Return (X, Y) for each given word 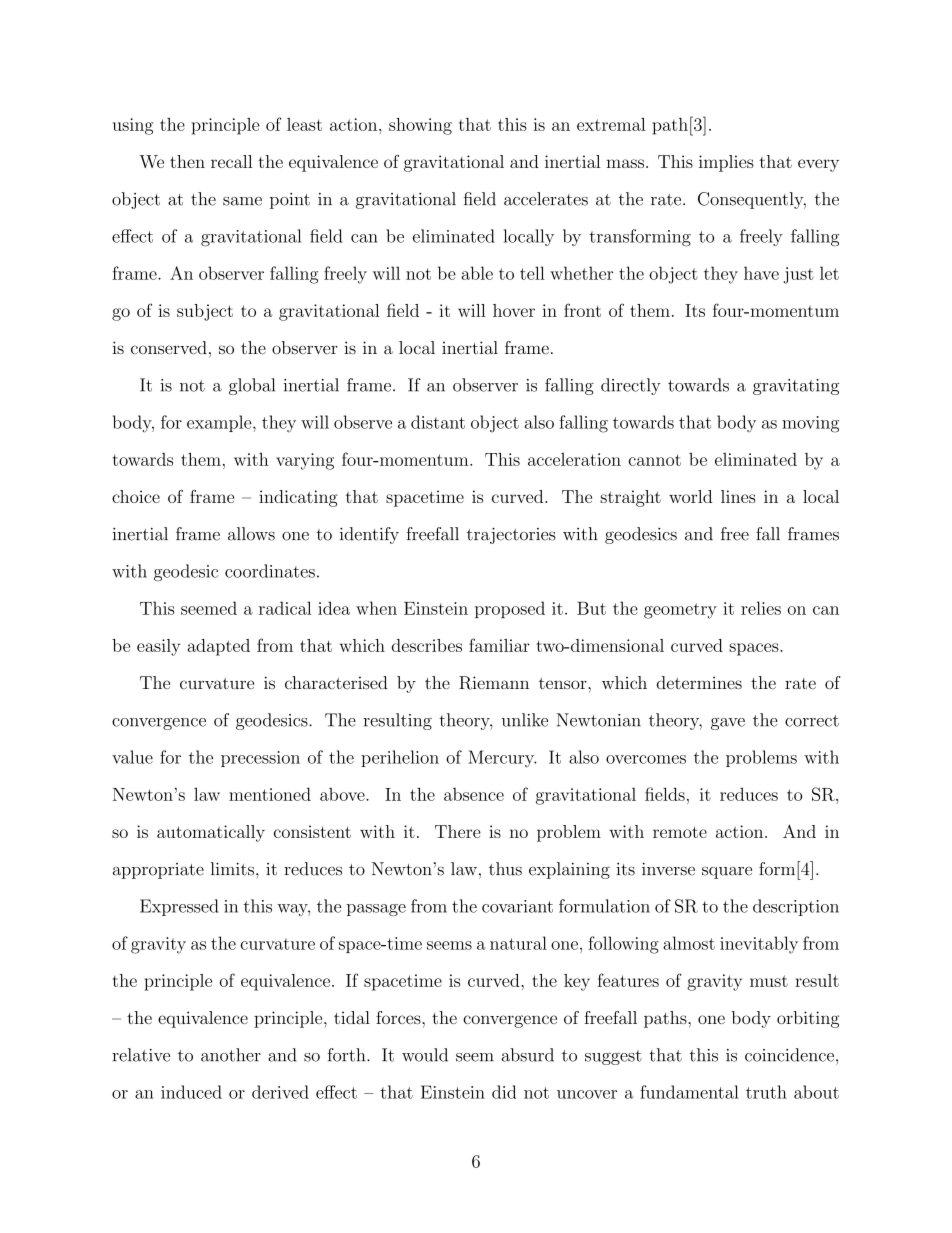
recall (232, 161)
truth (766, 1092)
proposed (510, 609)
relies (761, 608)
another (231, 1055)
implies (726, 163)
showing (420, 126)
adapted (219, 647)
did (504, 1092)
